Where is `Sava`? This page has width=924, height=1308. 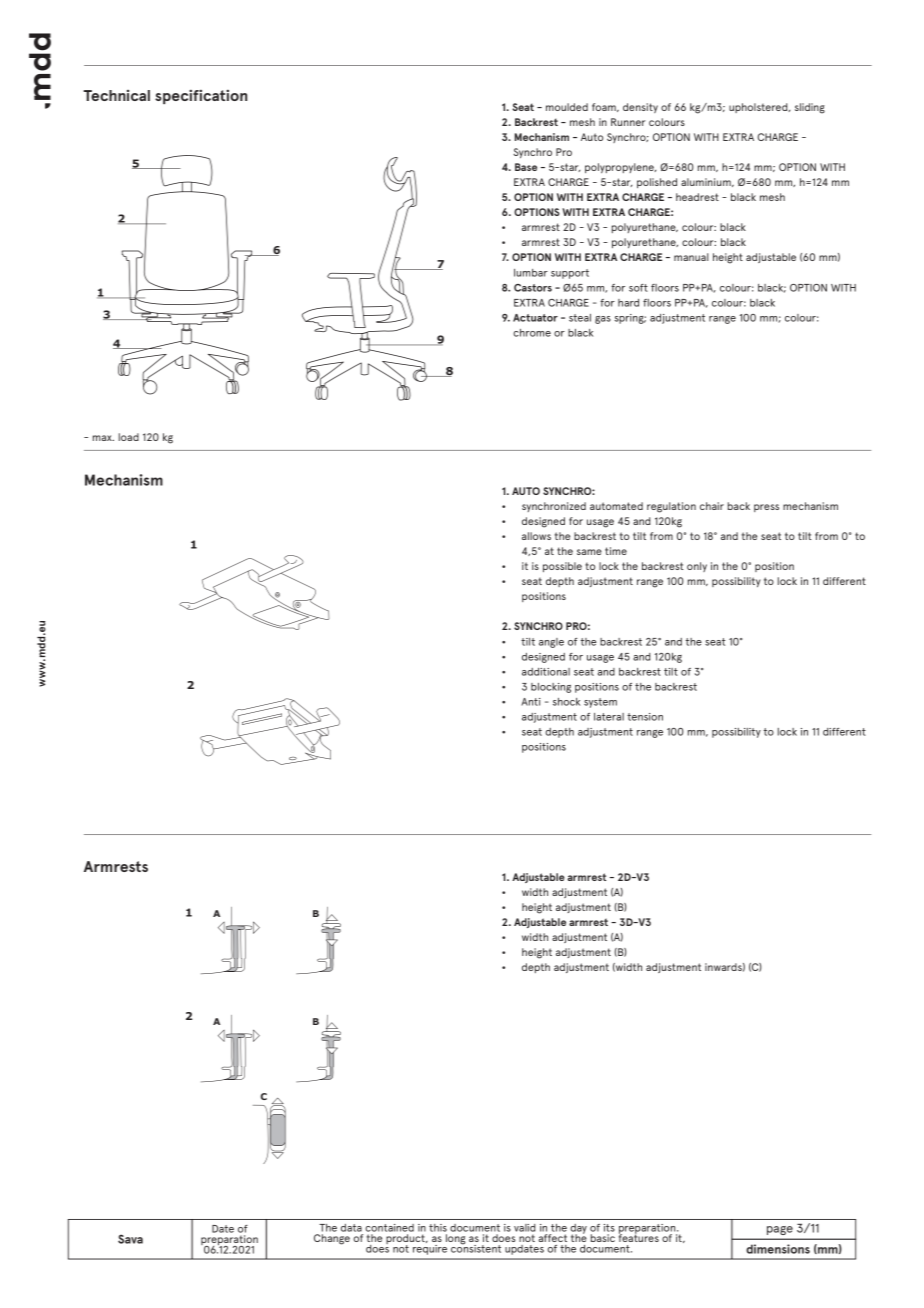 Sava is located at coordinates (130, 1239).
